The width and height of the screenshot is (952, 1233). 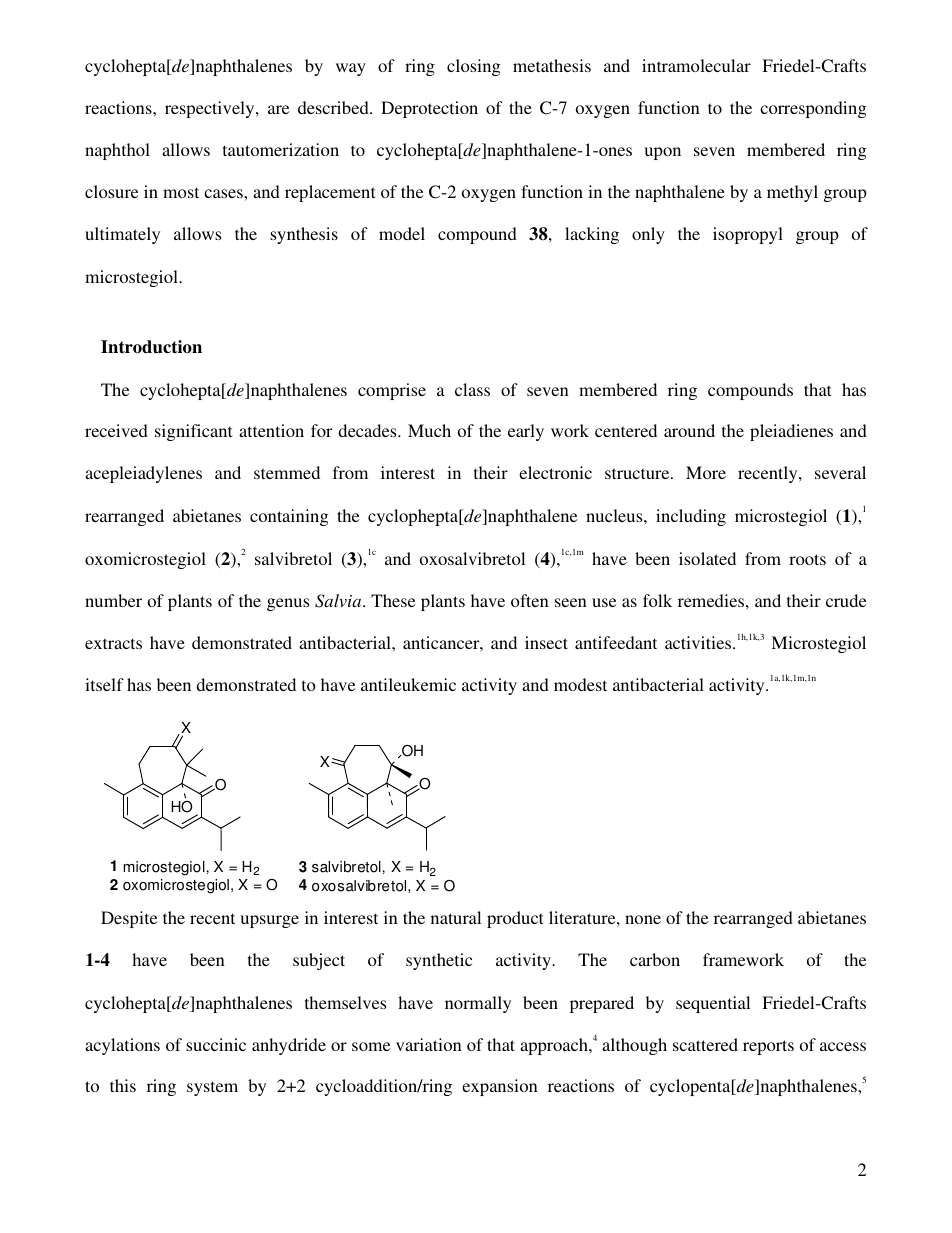 What do you see at coordinates (748, 235) in the screenshot?
I see `isopropyl` at bounding box center [748, 235].
